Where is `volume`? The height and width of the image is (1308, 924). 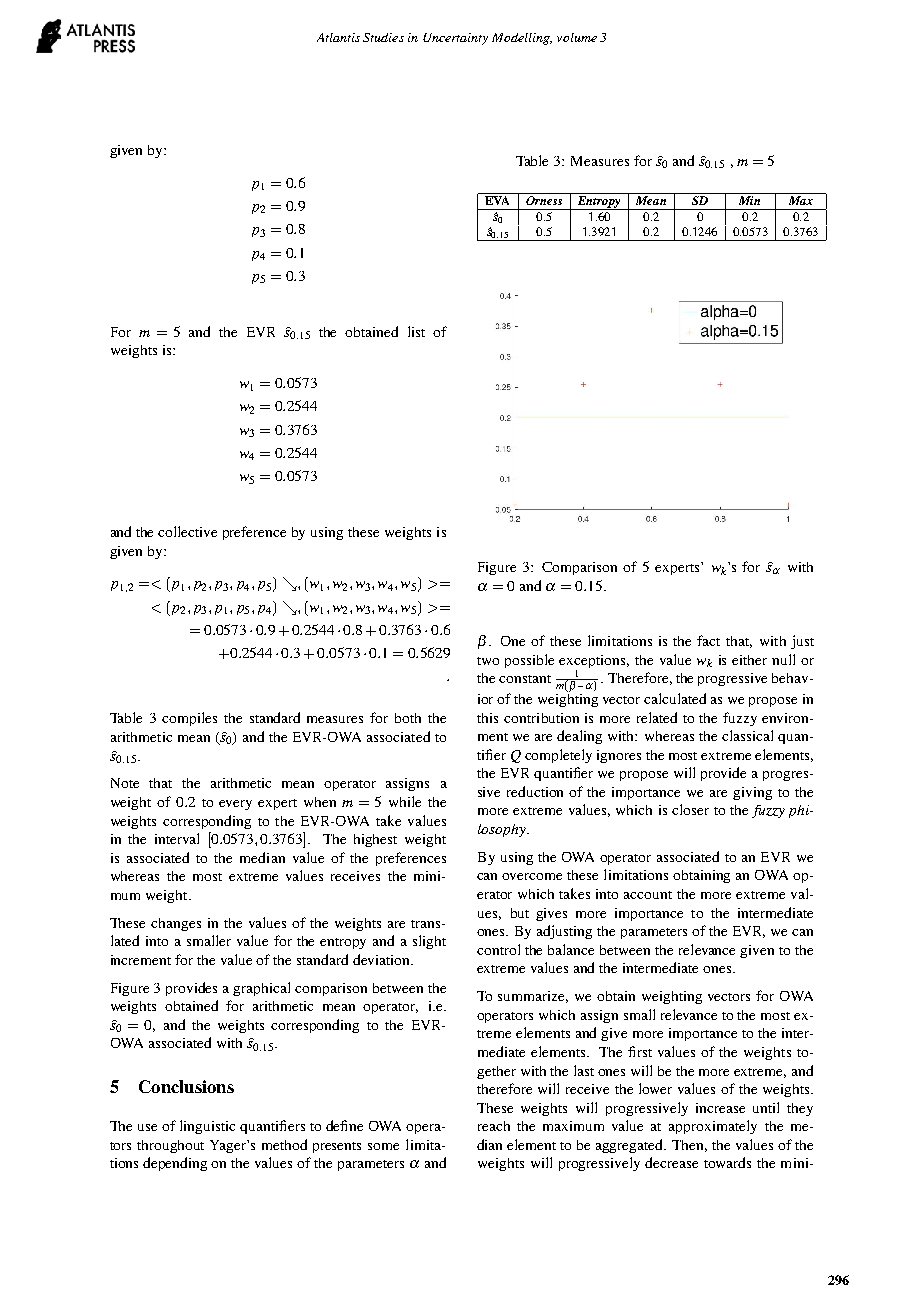
volume is located at coordinates (577, 37).
